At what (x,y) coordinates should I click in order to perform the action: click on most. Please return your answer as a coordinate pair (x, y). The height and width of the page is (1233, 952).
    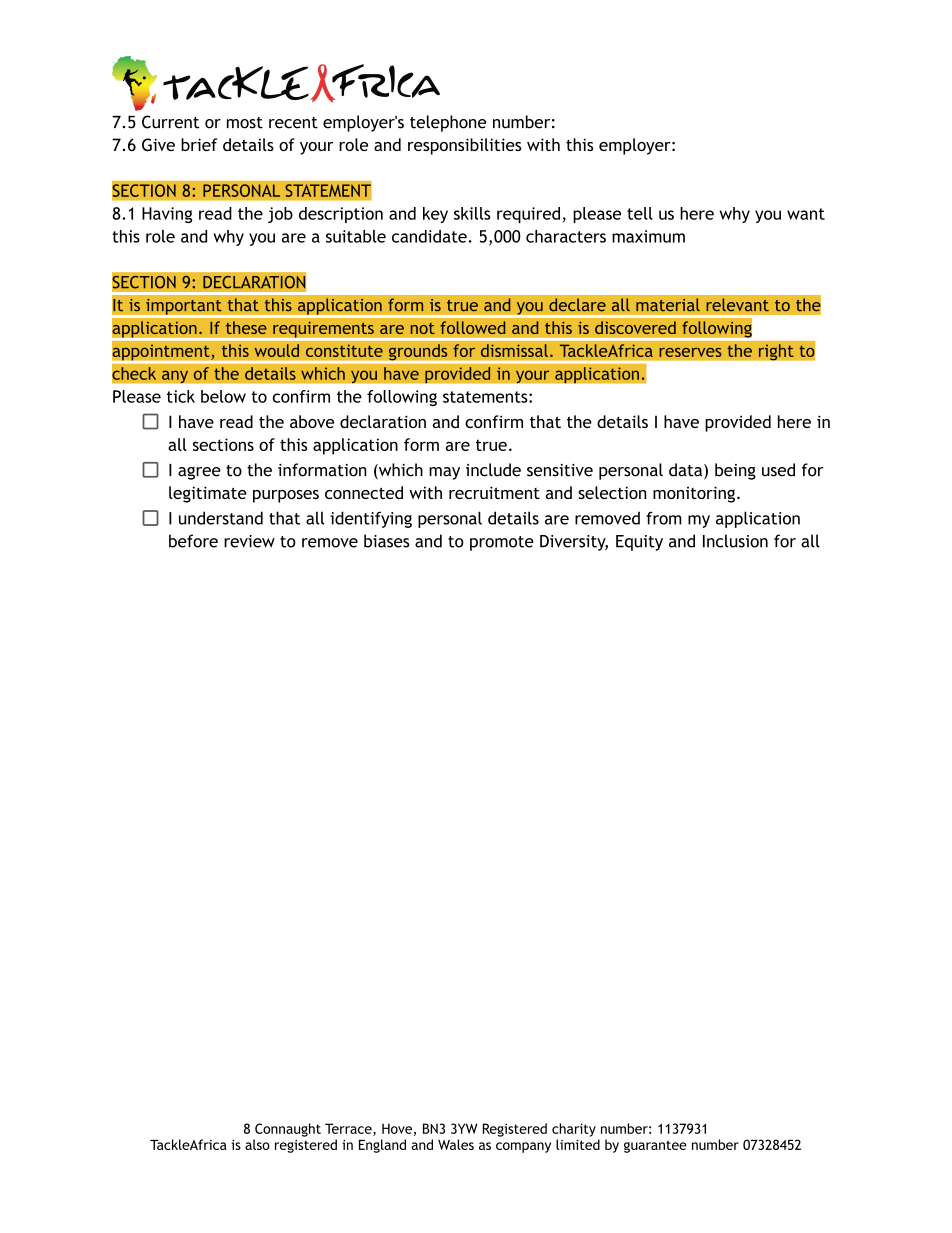
    Looking at the image, I should click on (245, 123).
